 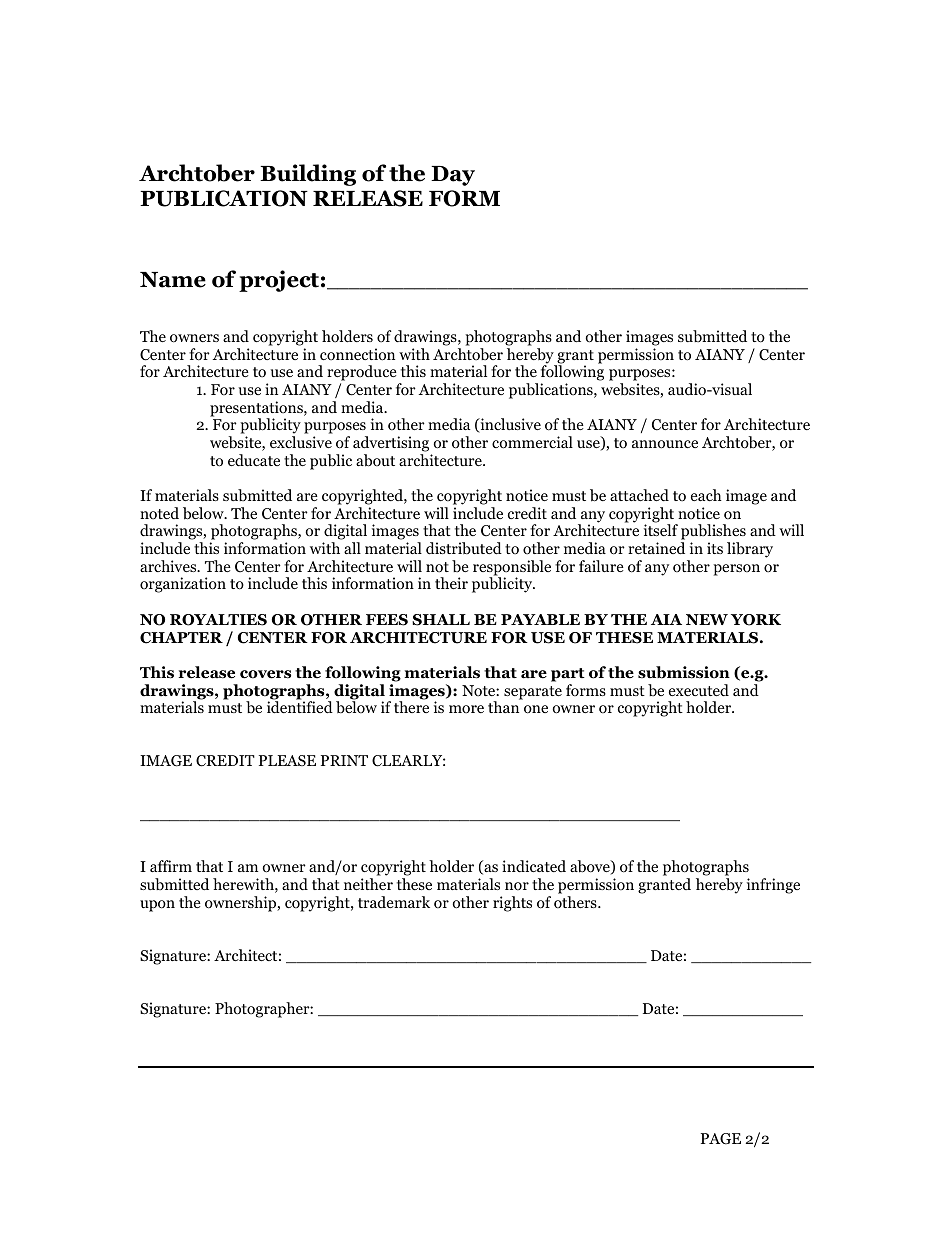 I want to click on PLEASE, so click(x=287, y=760).
